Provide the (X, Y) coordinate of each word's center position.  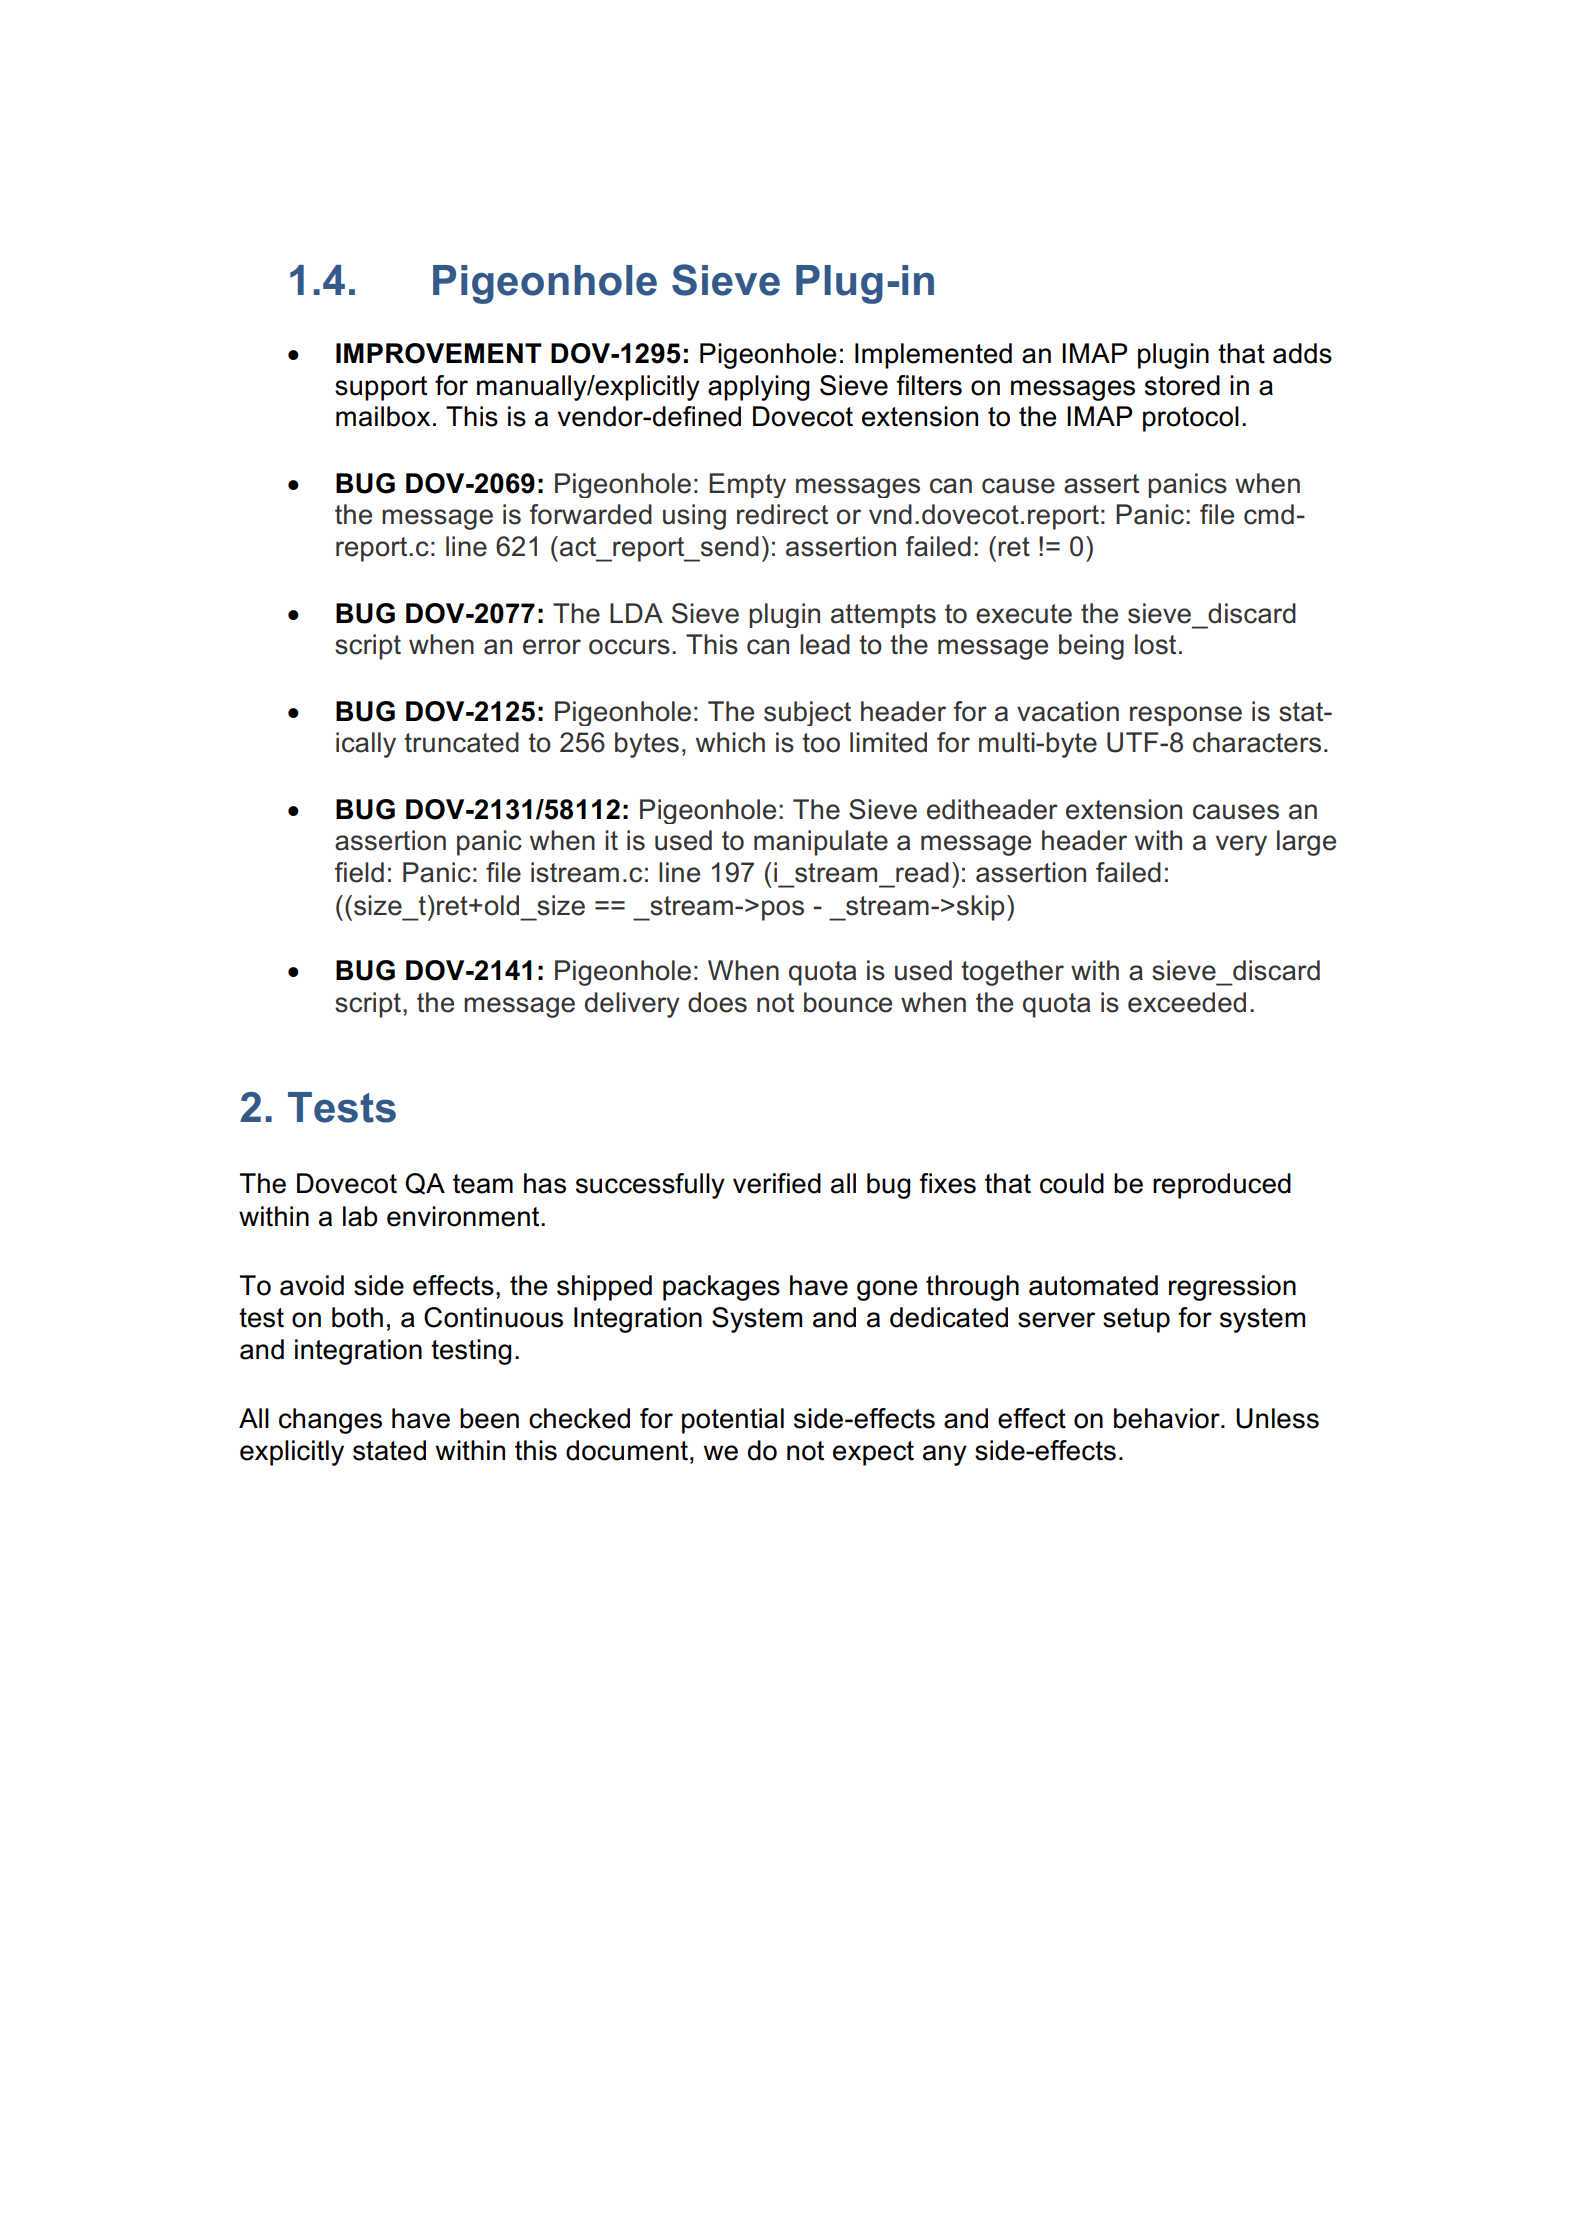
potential (733, 1421)
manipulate (821, 843)
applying (758, 388)
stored (1182, 385)
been (489, 1418)
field (359, 872)
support (381, 388)
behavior (1168, 1418)
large (1306, 843)
